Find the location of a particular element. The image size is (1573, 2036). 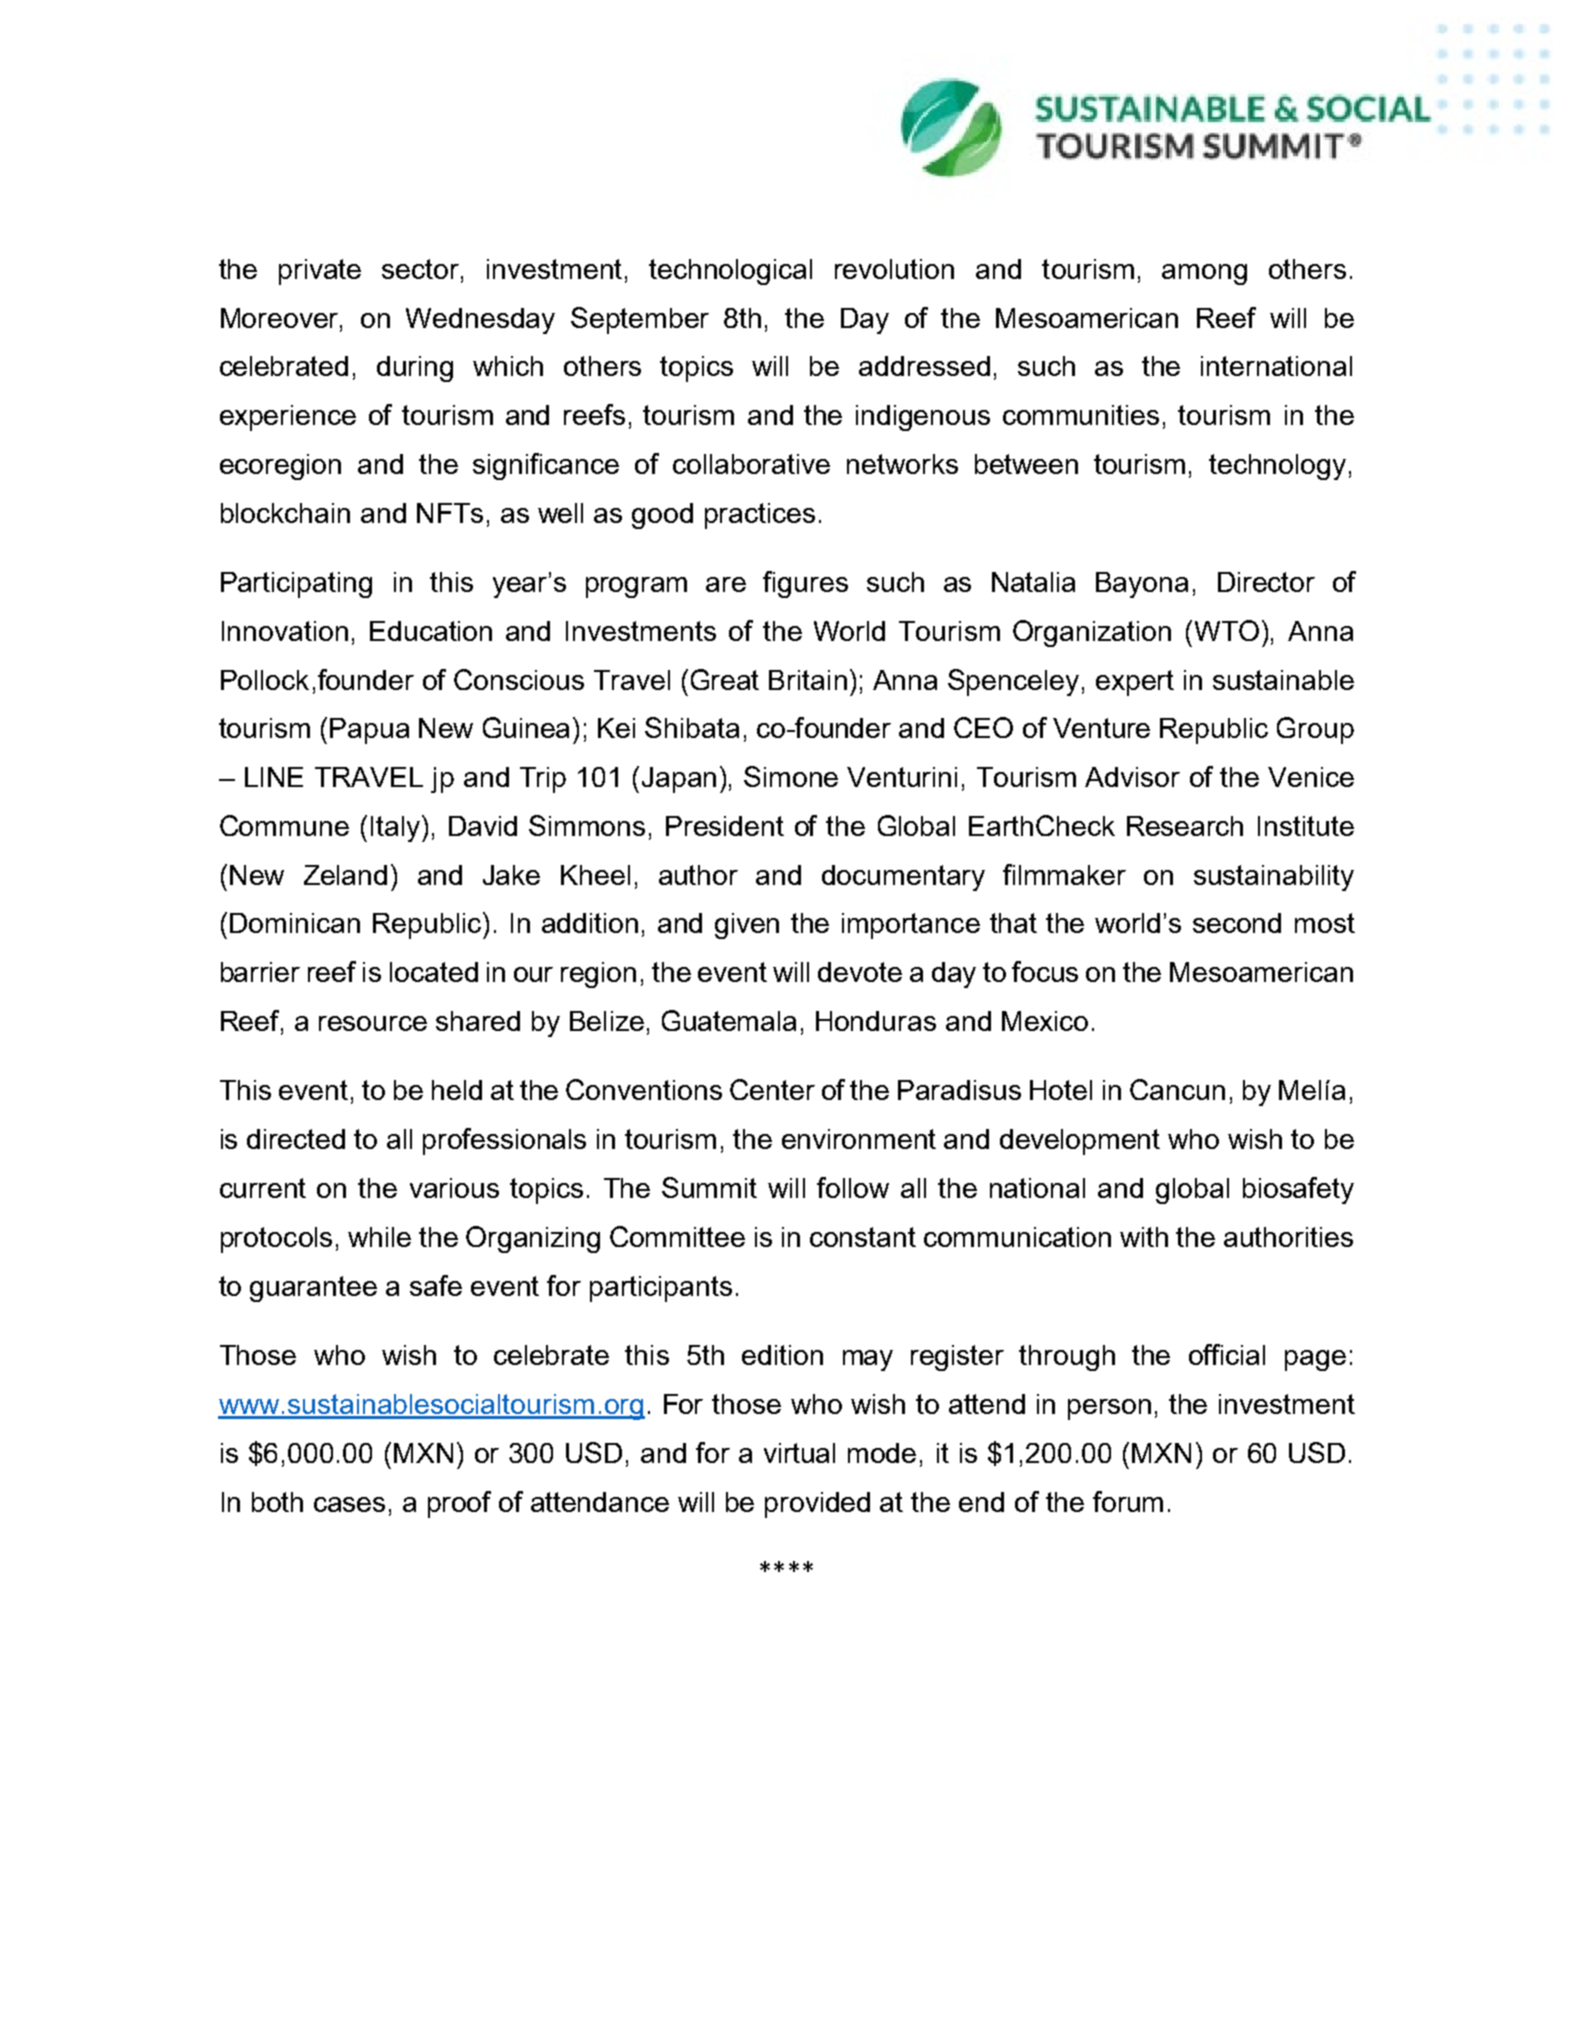

technological is located at coordinates (730, 272).
